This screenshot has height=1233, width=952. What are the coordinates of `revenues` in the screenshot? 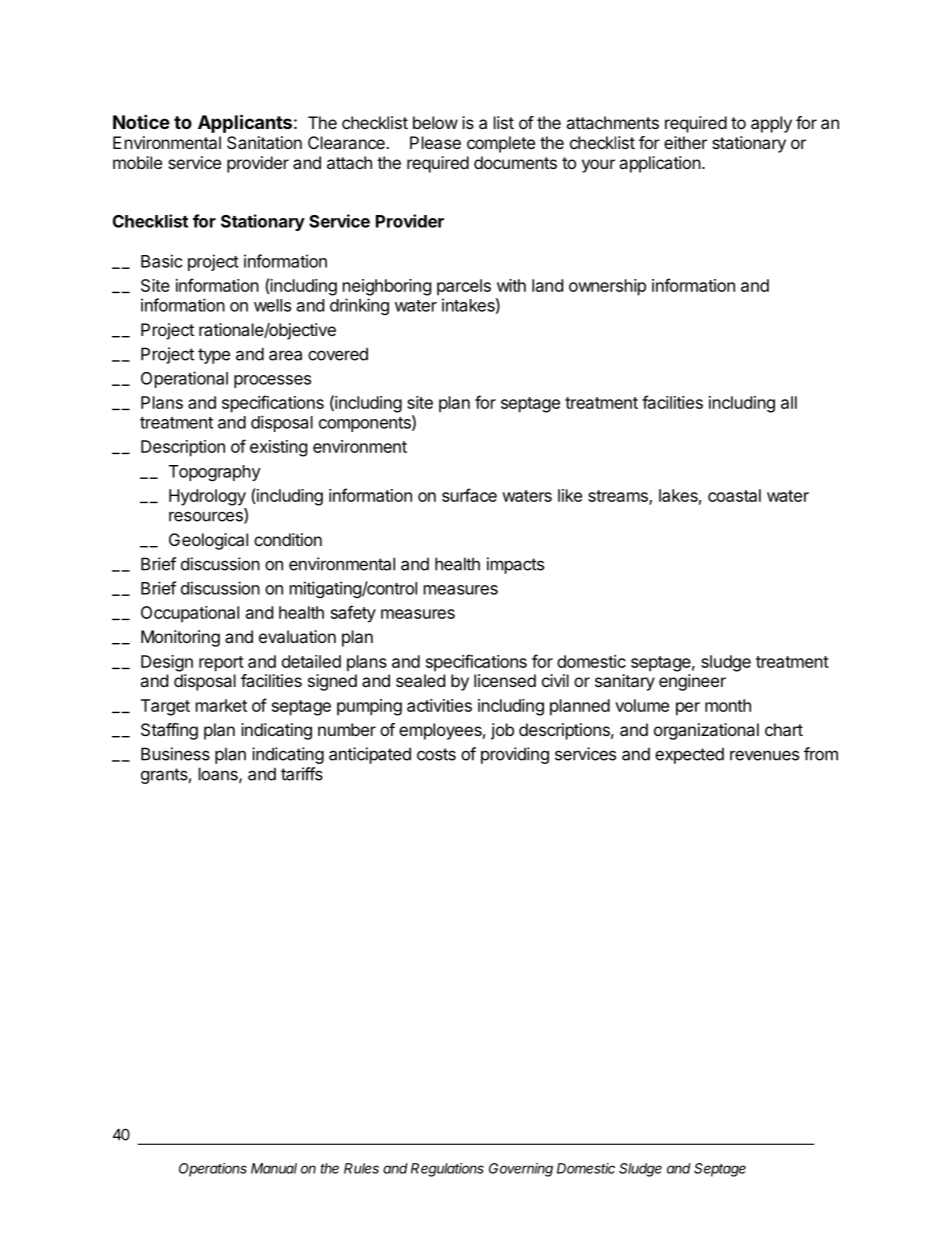 It's located at (764, 755).
